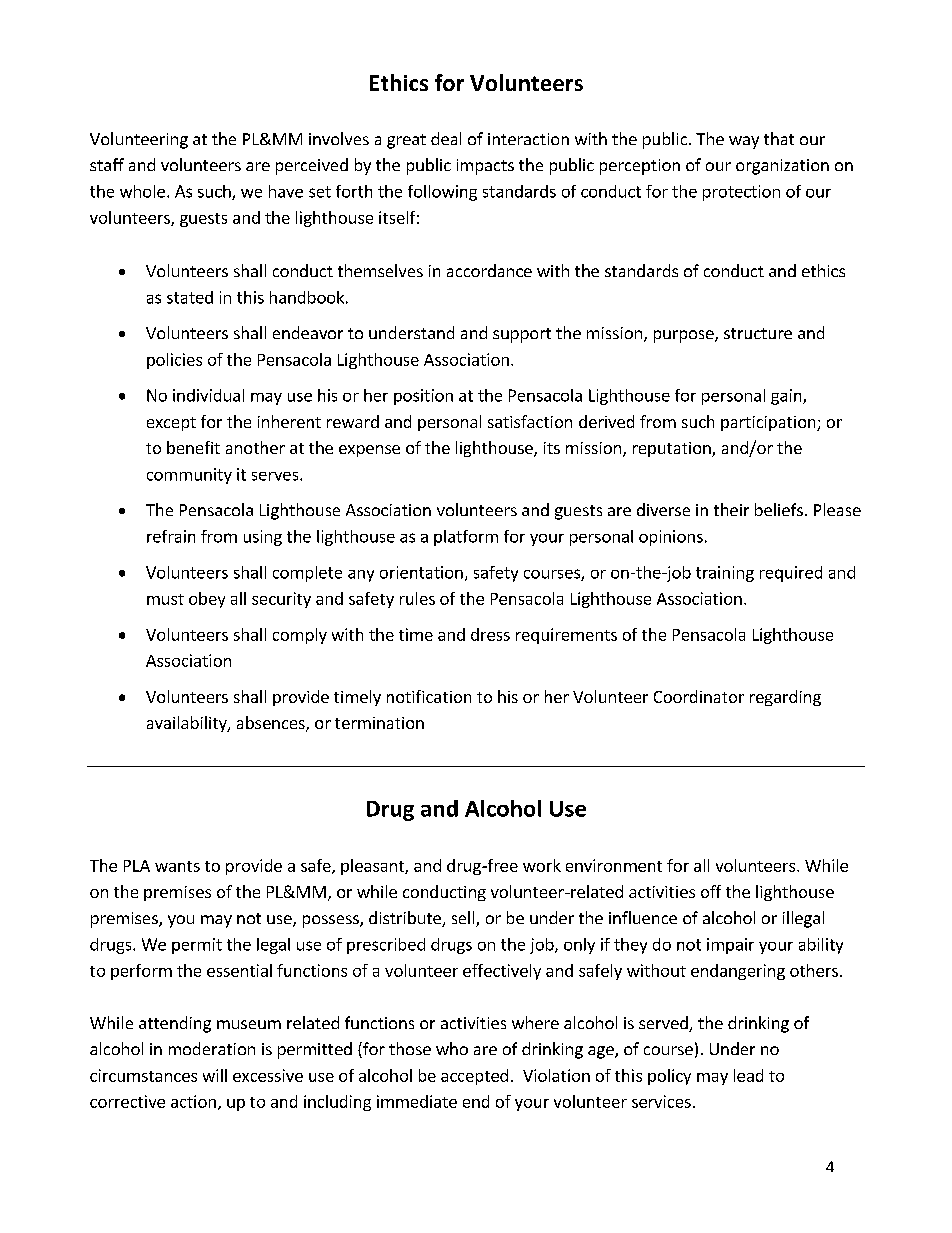 The image size is (952, 1233). Describe the element at coordinates (466, 538) in the page. I see `platform` at that location.
